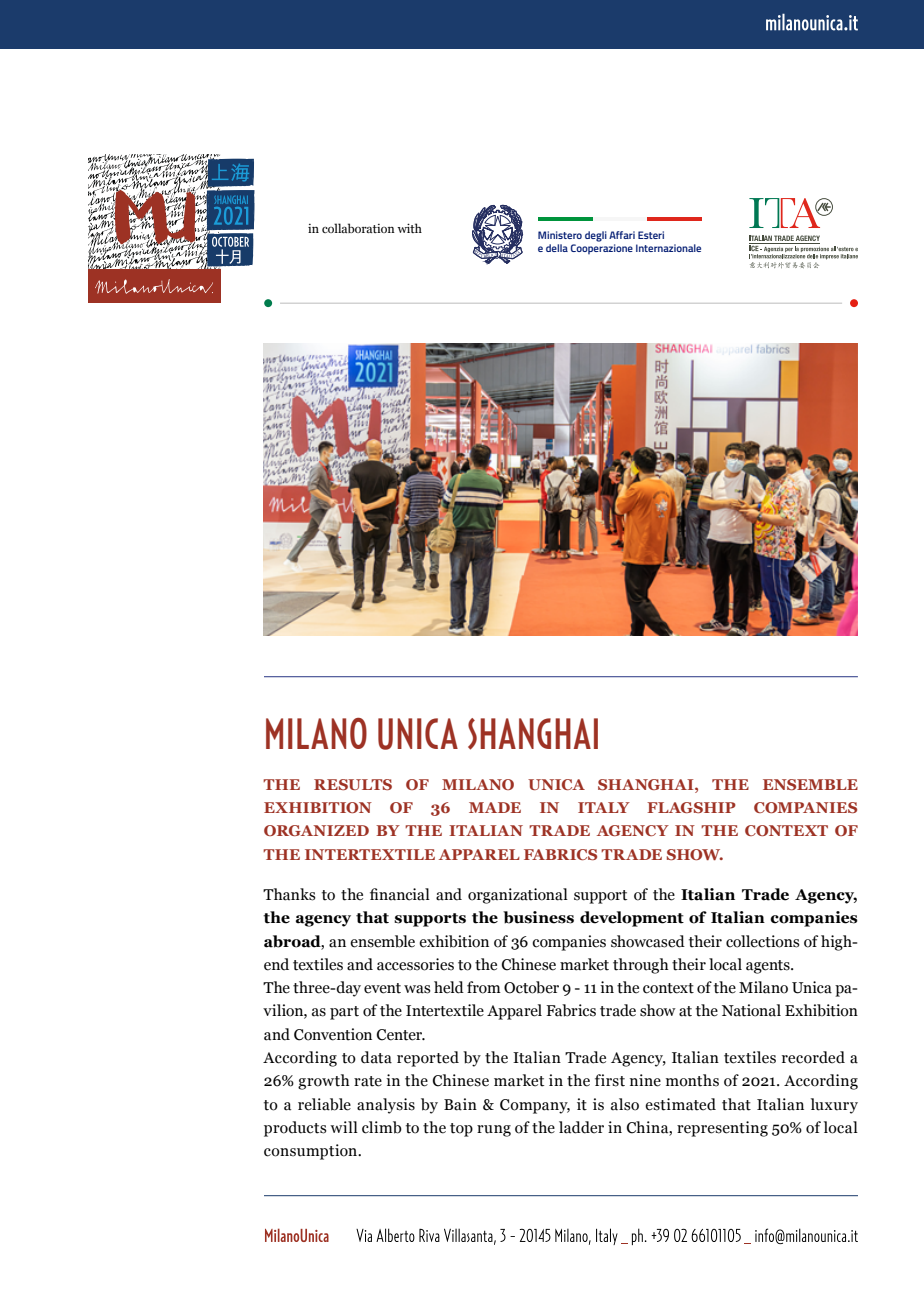  I want to click on MADE, so click(495, 807).
